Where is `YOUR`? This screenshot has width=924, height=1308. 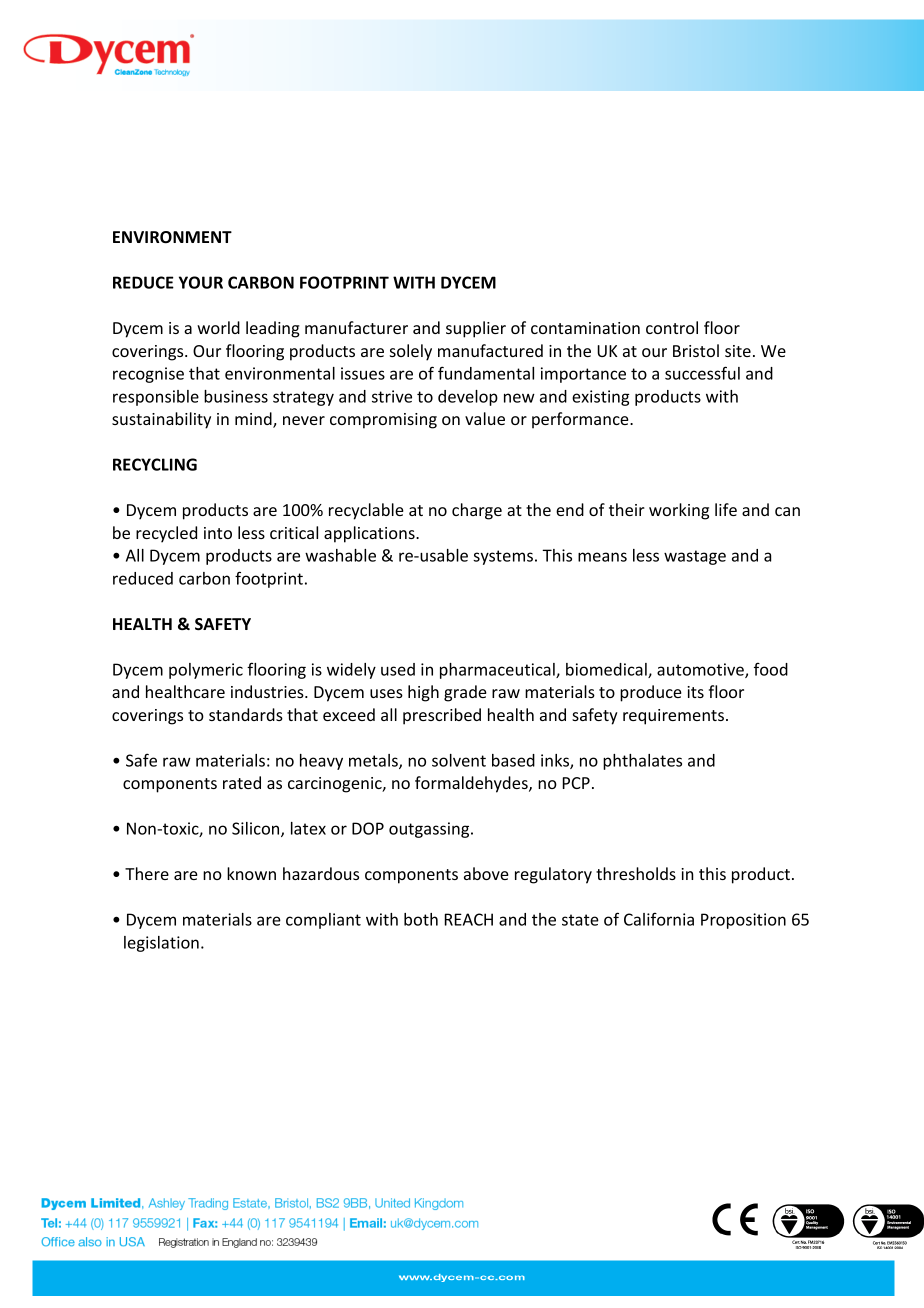 YOUR is located at coordinates (201, 282).
